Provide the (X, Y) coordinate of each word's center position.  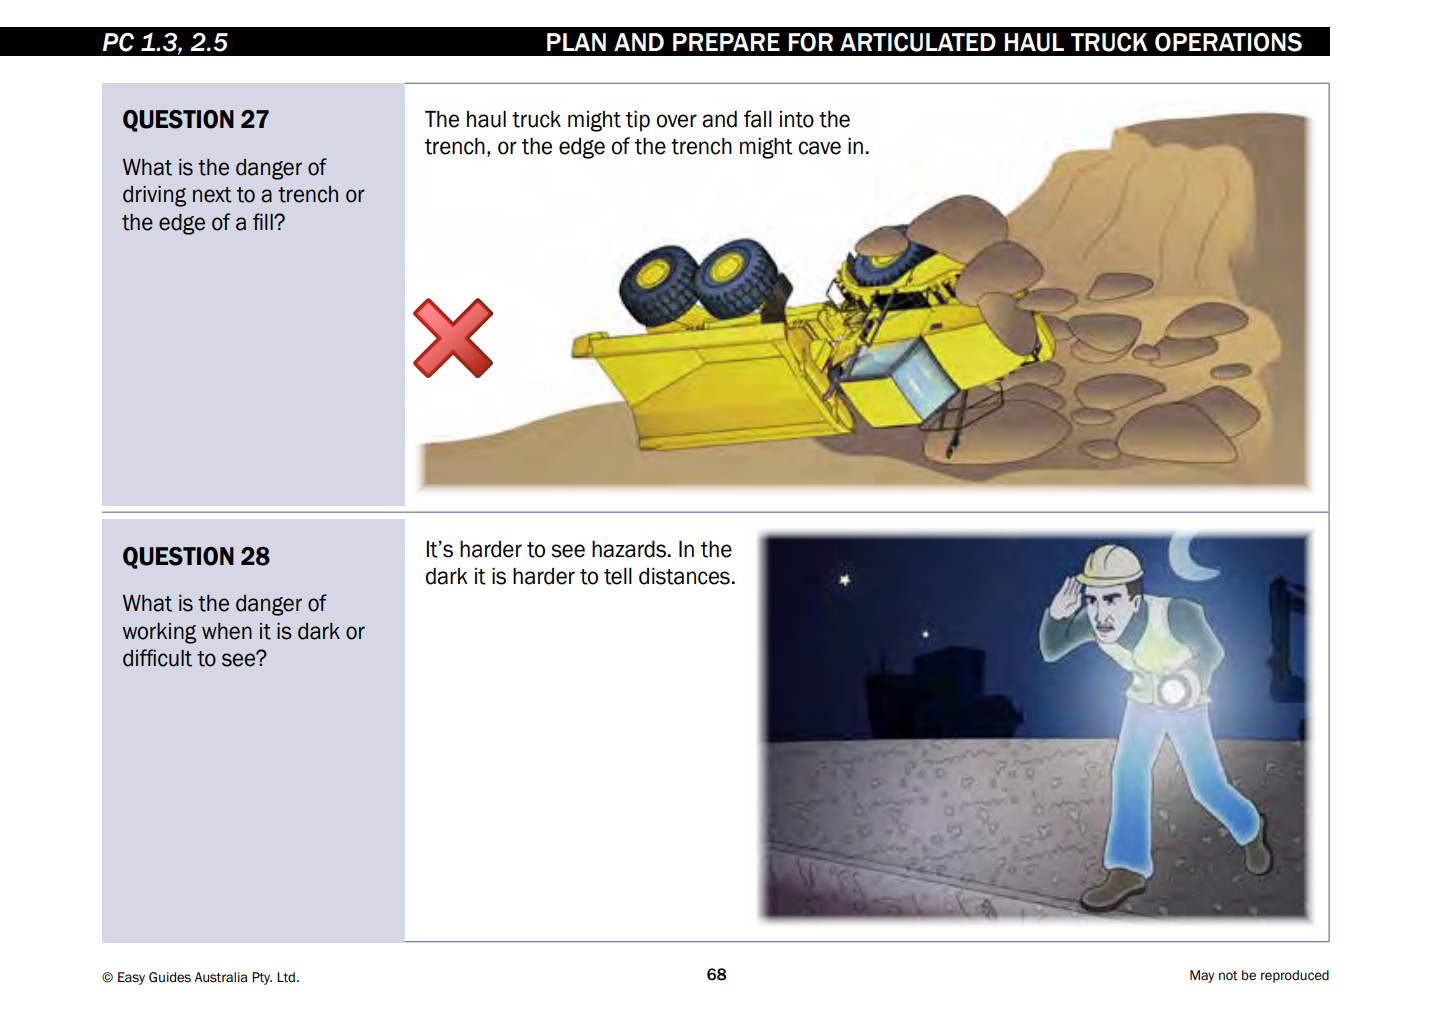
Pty (262, 978)
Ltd (286, 977)
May (1202, 976)
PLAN (576, 42)
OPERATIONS (1228, 42)
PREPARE (726, 42)
